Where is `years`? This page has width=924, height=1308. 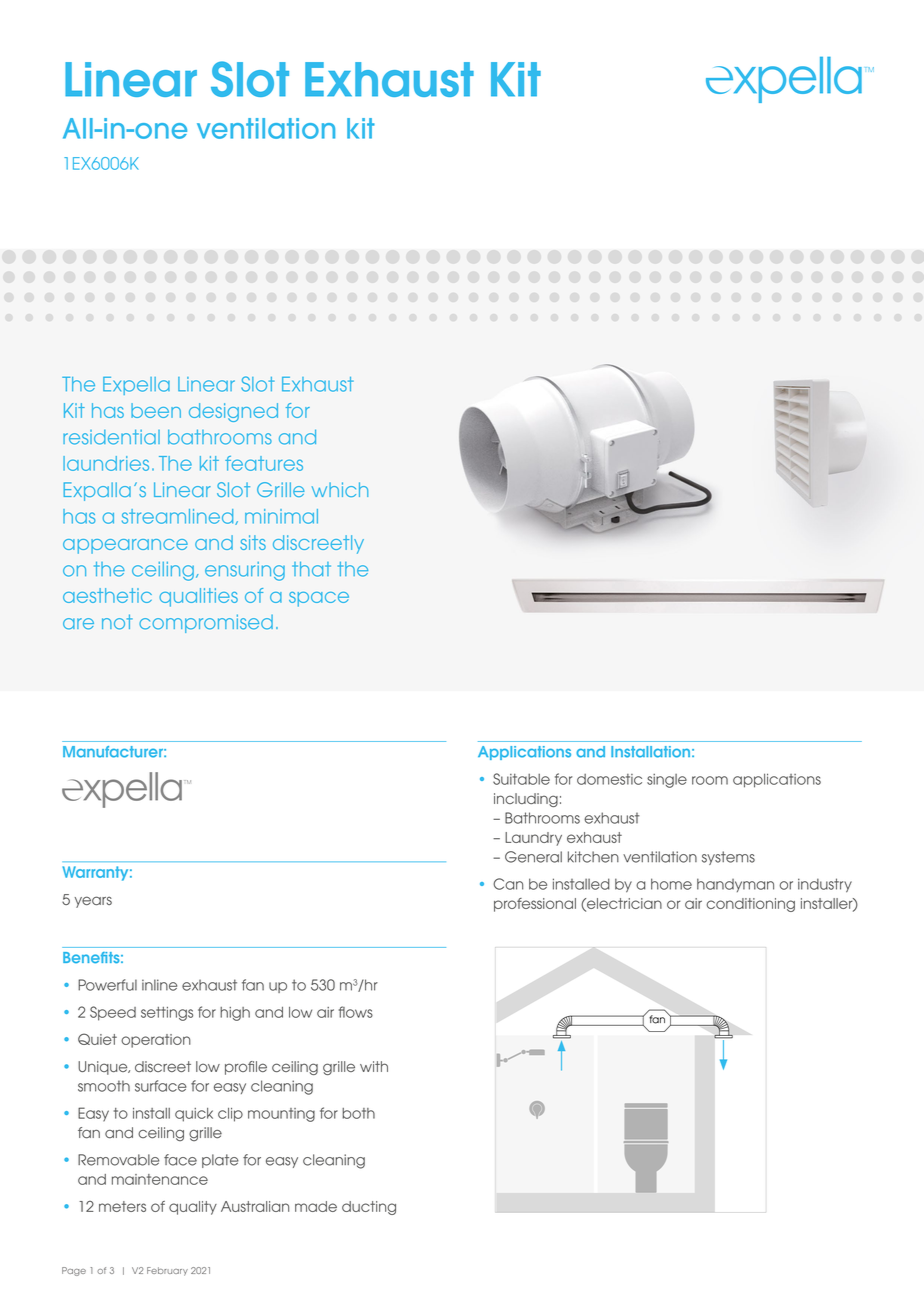
years is located at coordinates (93, 902).
